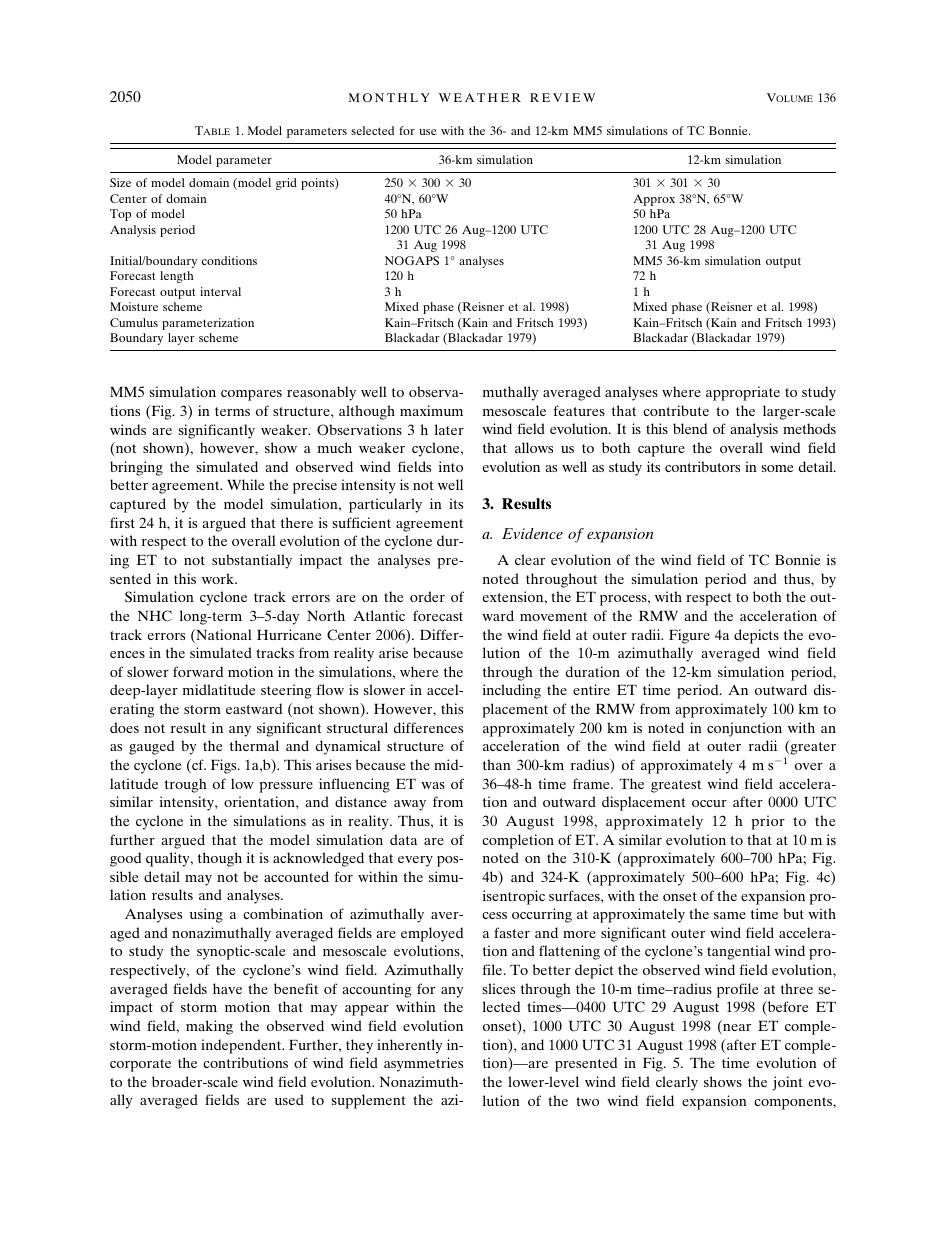 The image size is (952, 1233). What do you see at coordinates (431, 410) in the document?
I see `maximum` at bounding box center [431, 410].
